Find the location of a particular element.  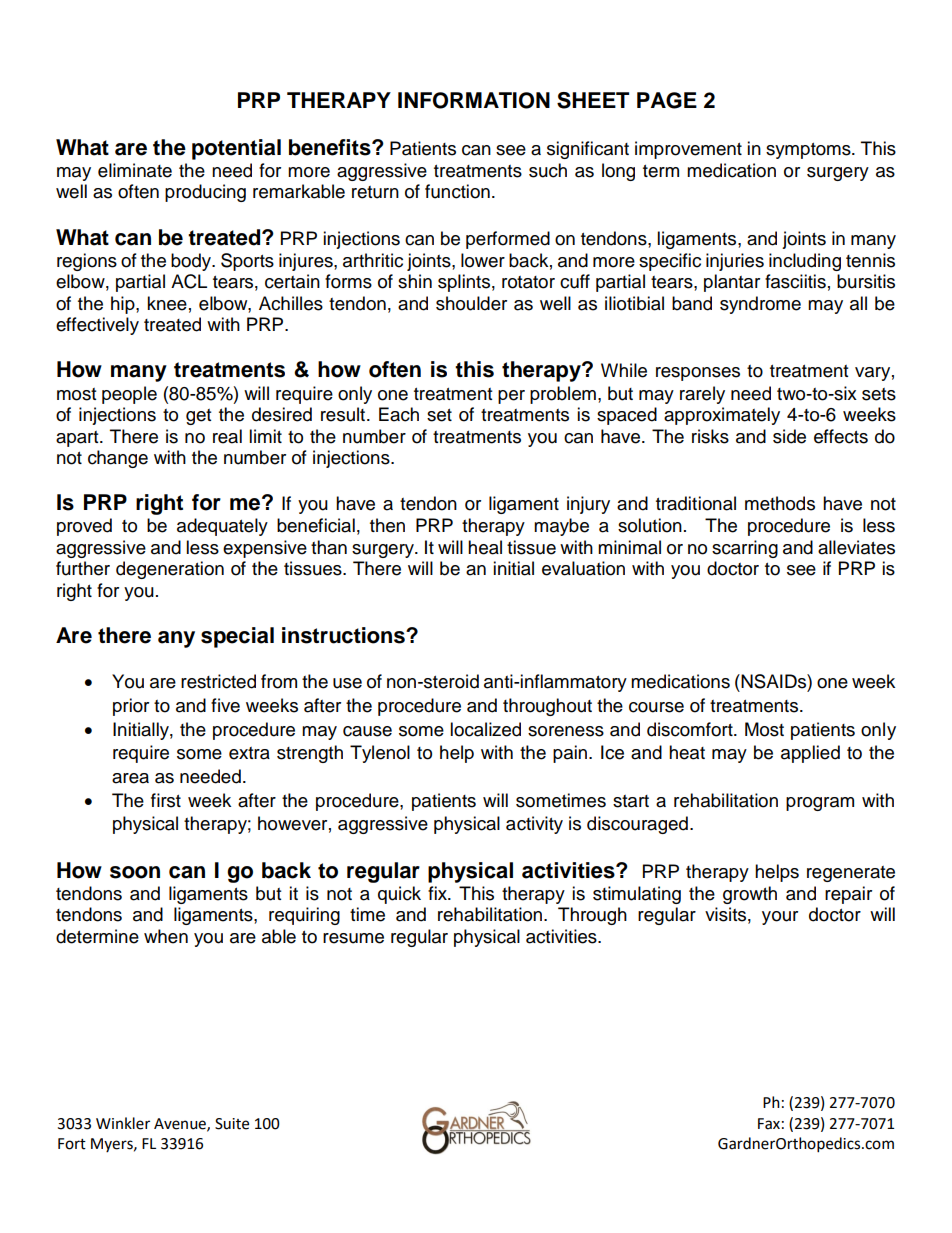

symptoms is located at coordinates (809, 151).
